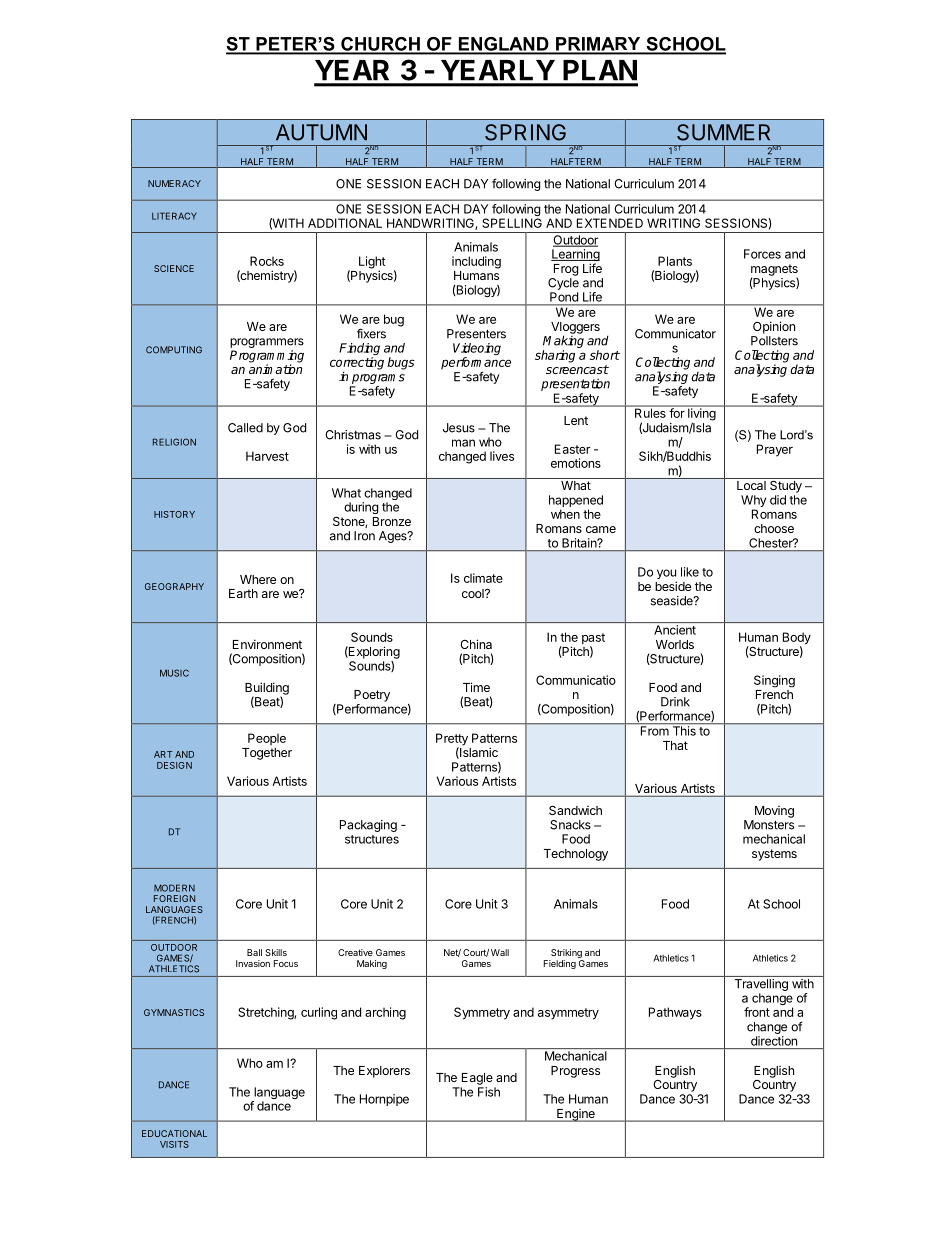  Describe the element at coordinates (321, 132) in the page. I see `AUTUMN` at that location.
